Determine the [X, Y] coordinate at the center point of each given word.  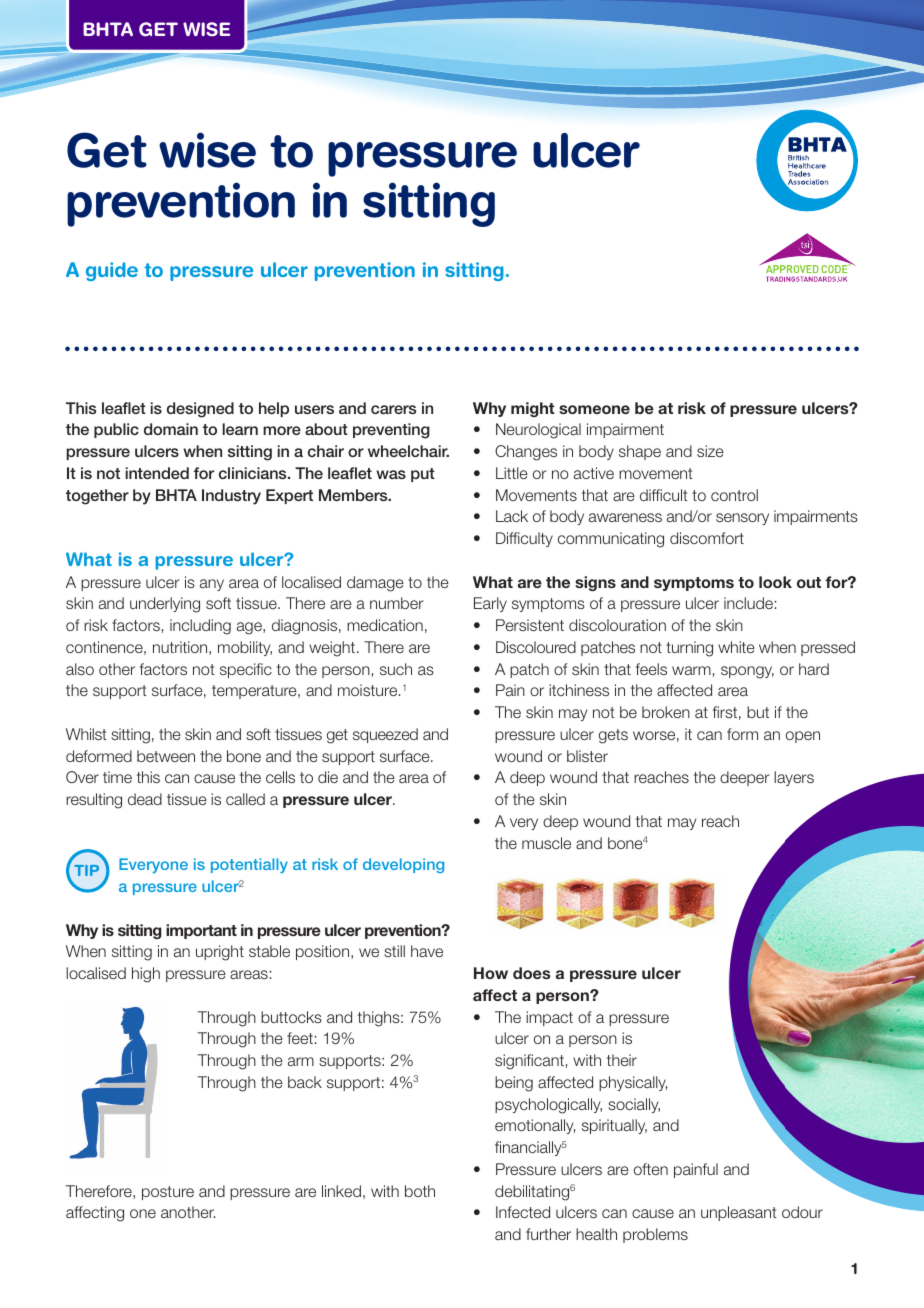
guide [112, 271]
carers [393, 409]
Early [490, 604]
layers [794, 778]
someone [594, 409]
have [427, 951]
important [201, 931]
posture [168, 1193]
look [775, 582]
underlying [165, 605]
